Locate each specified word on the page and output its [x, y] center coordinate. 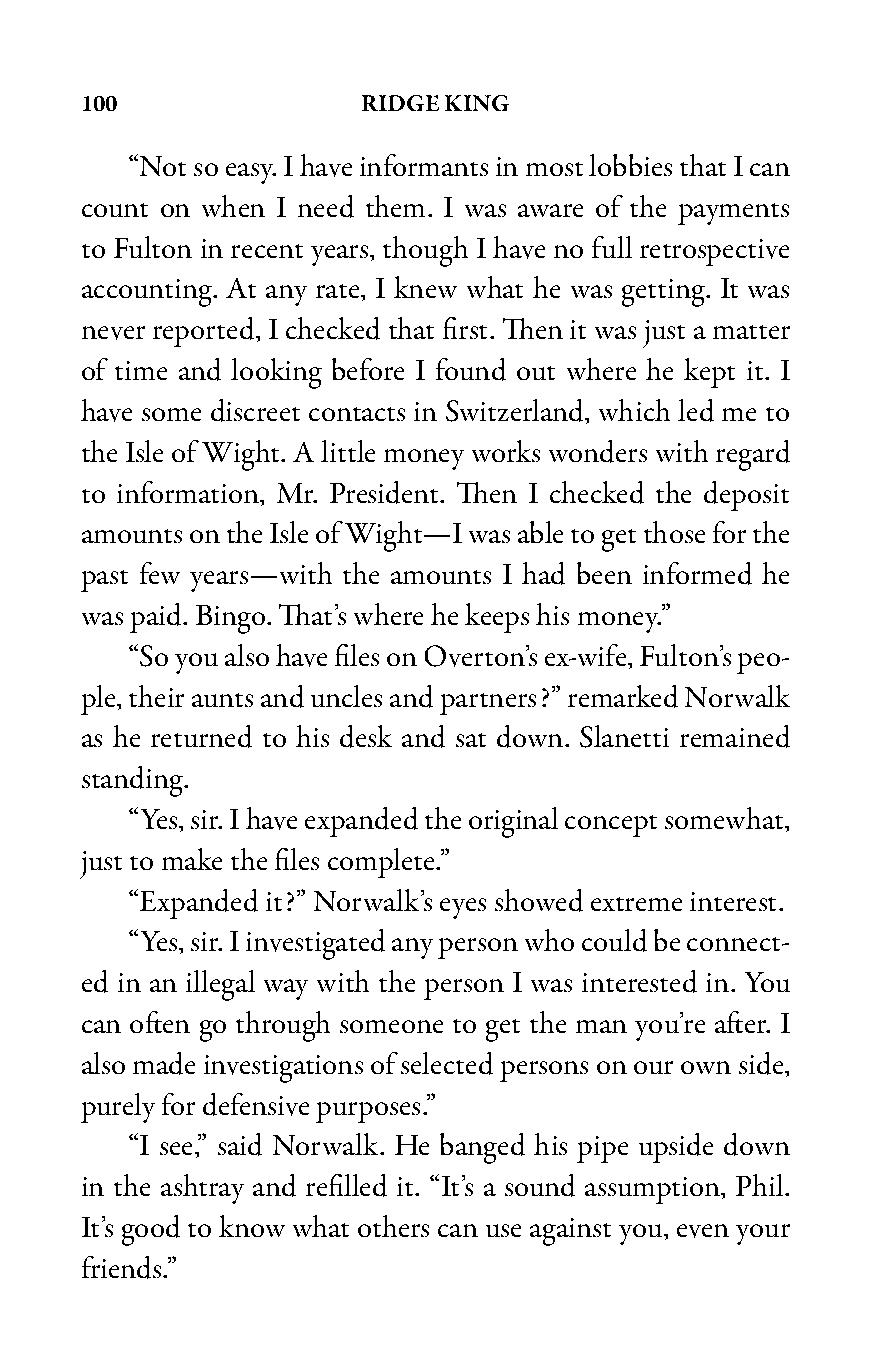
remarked [623, 696]
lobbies [630, 165]
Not [161, 165]
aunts [222, 700]
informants [424, 165]
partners [488, 704]
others [393, 1226]
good [151, 1230]
